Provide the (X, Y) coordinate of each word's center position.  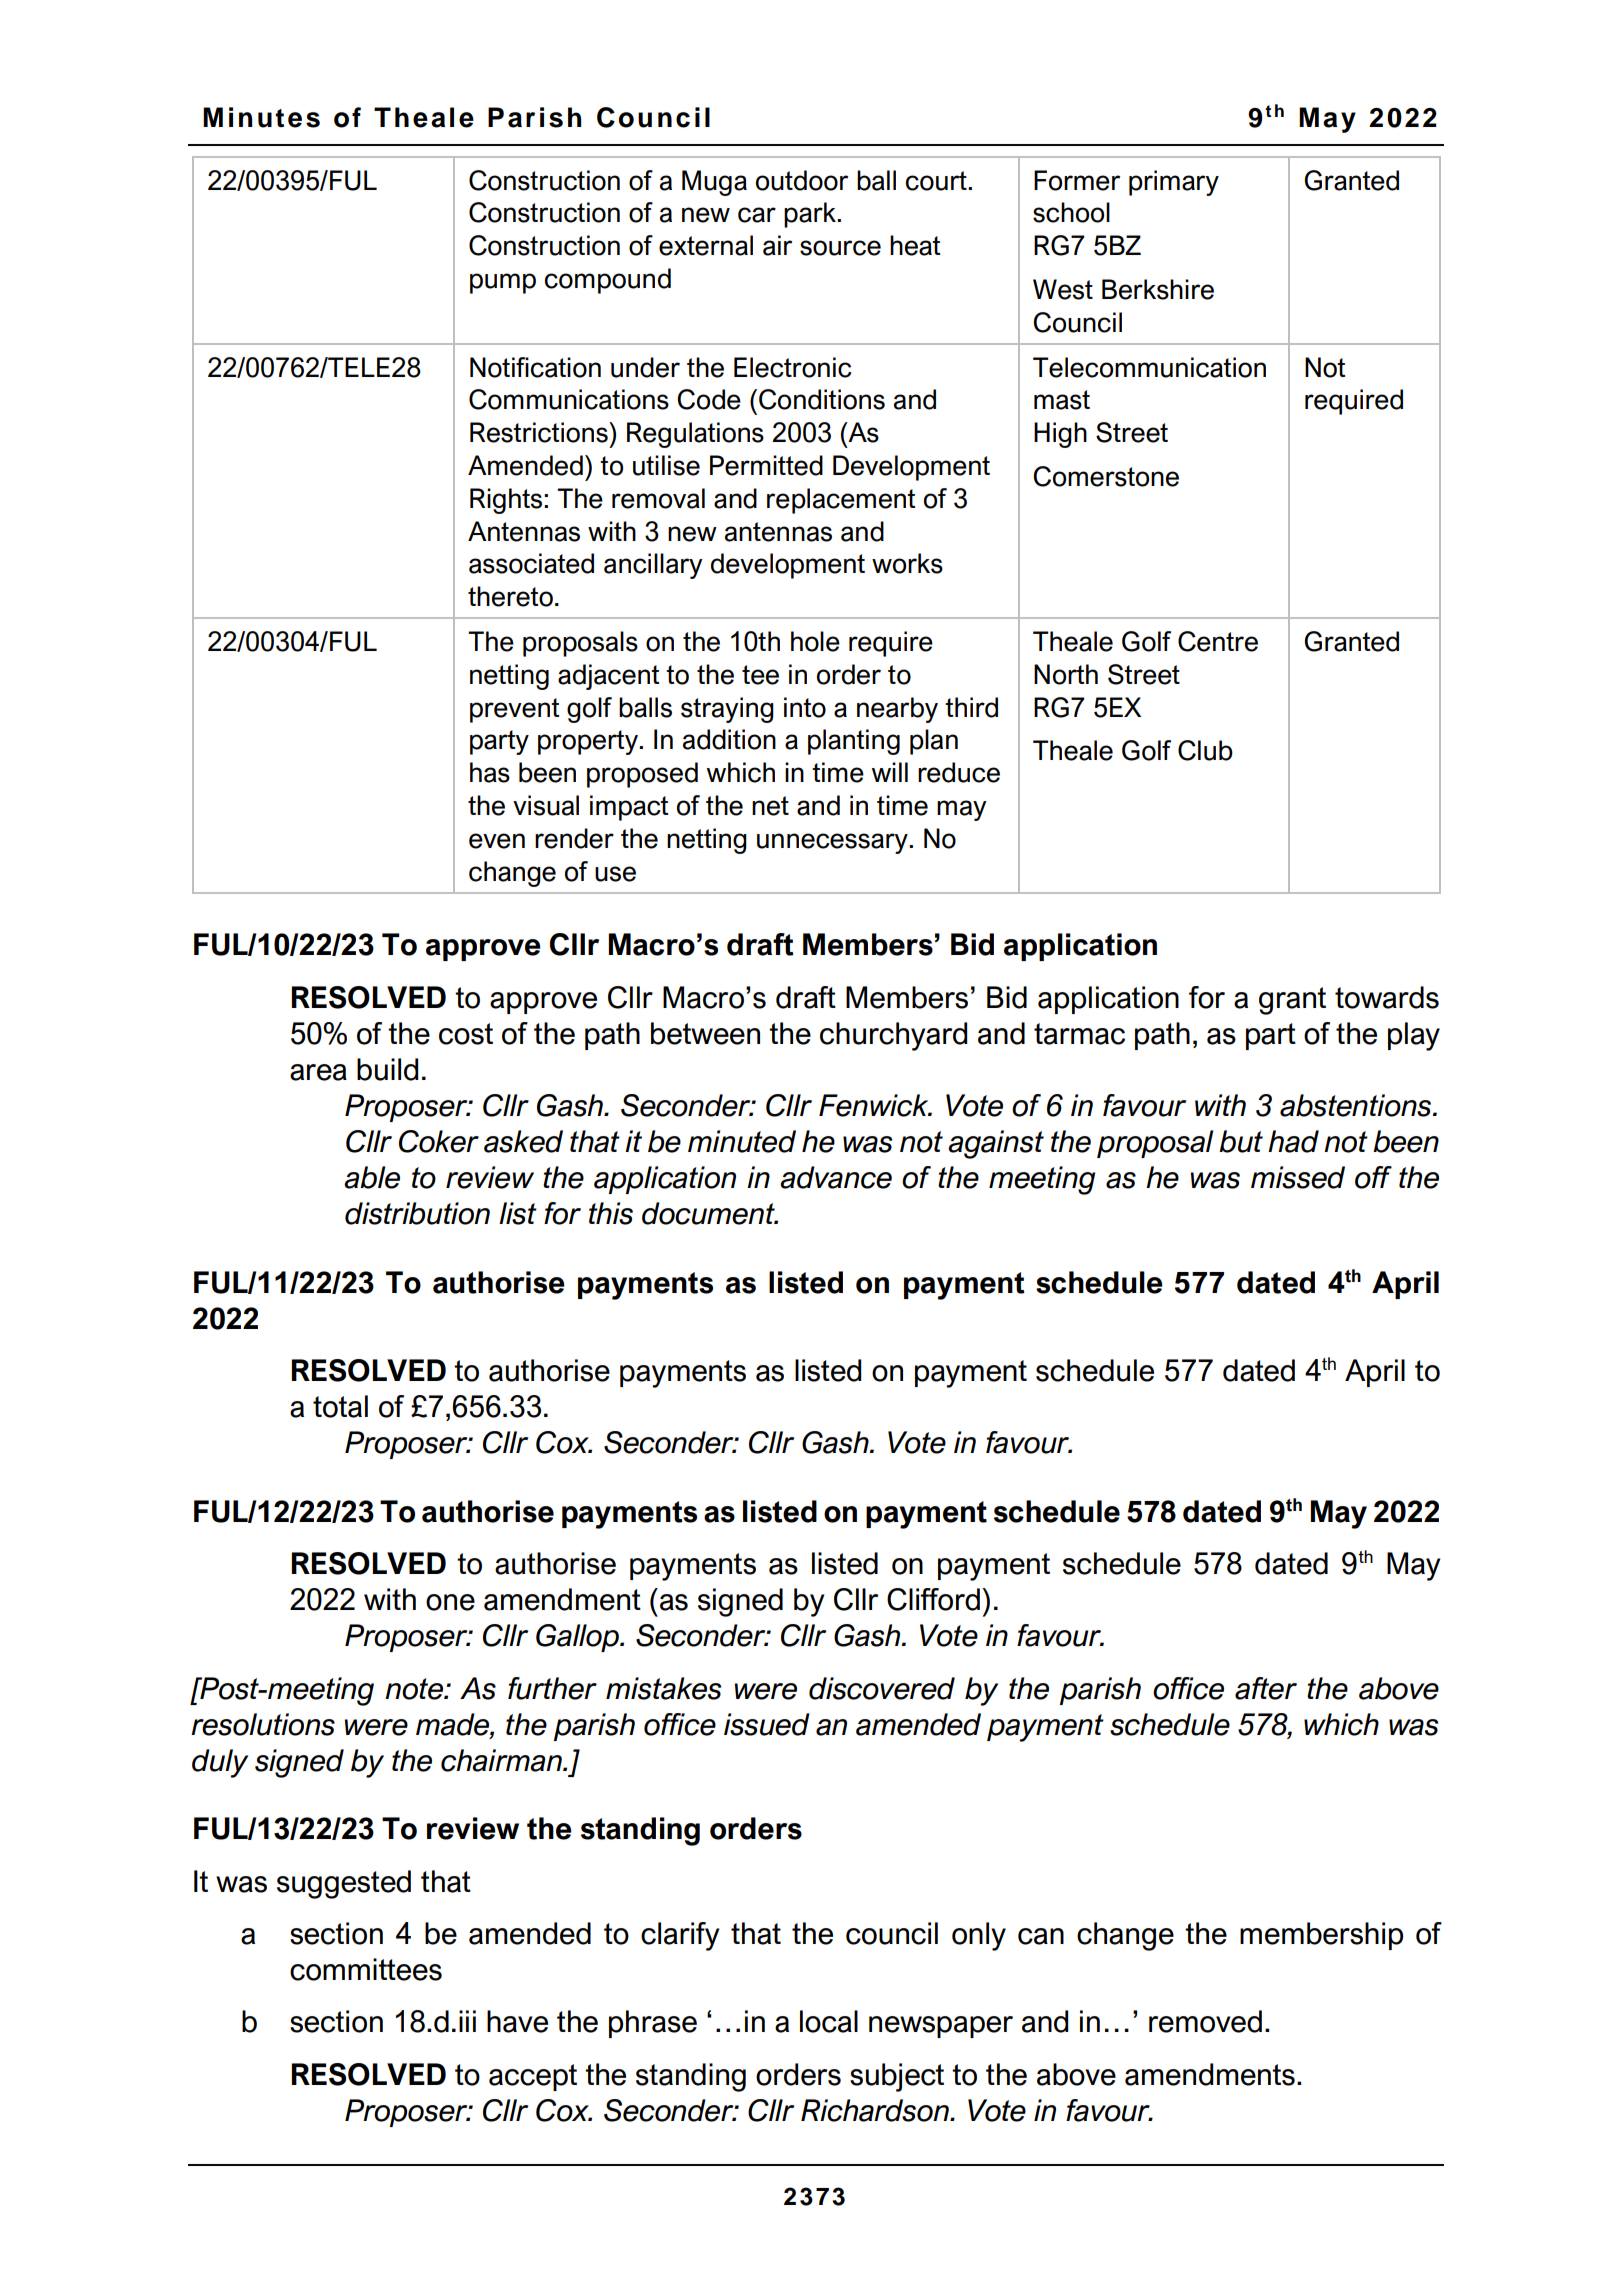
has (490, 772)
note (415, 1689)
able (372, 1177)
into (805, 707)
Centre (1218, 641)
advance (836, 1177)
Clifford (933, 1599)
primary (1174, 183)
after (1266, 1688)
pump (503, 283)
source (840, 248)
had (1293, 1141)
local (829, 2021)
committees (366, 1969)
